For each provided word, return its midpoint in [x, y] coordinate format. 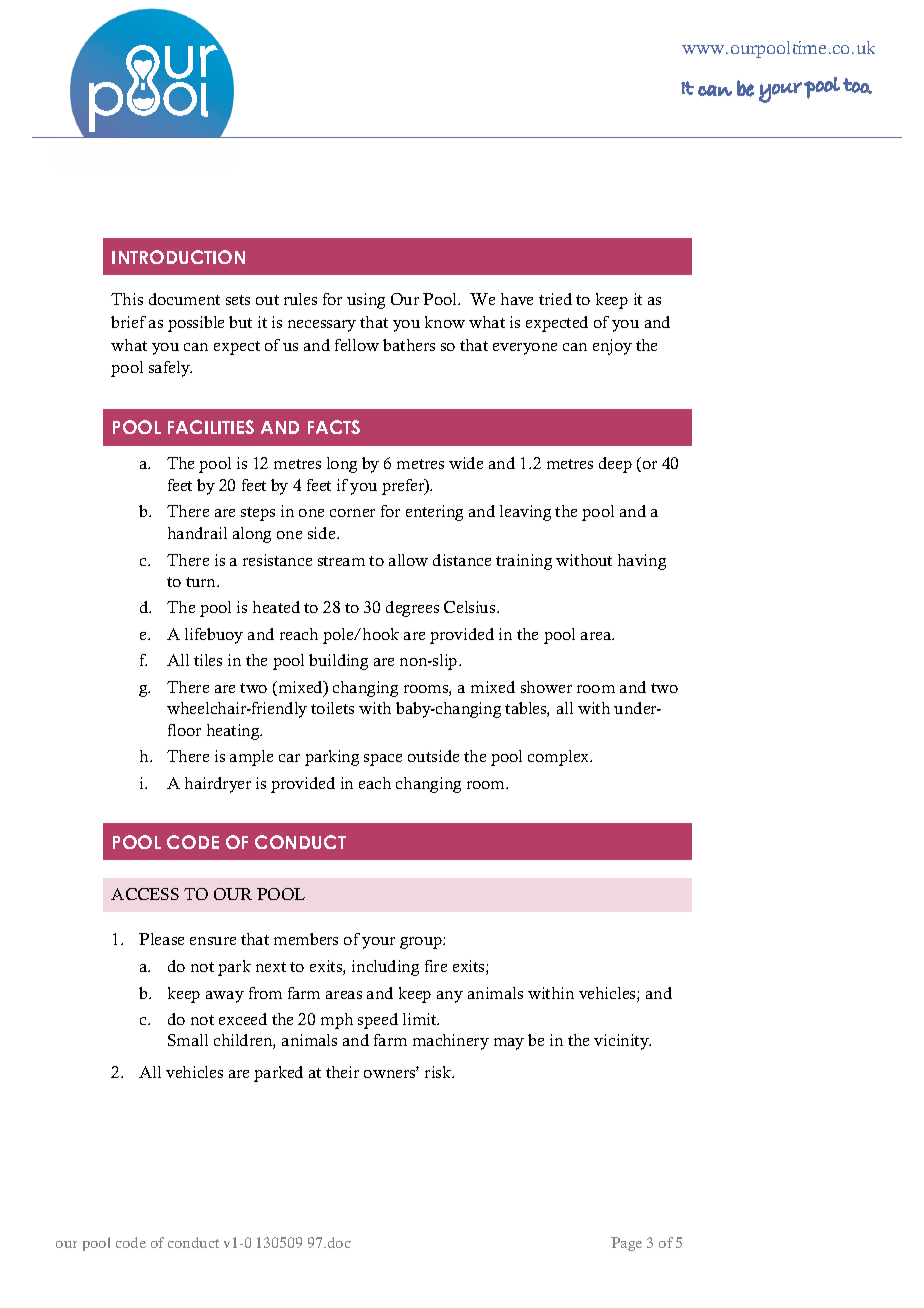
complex [560, 758]
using [366, 301]
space [383, 760]
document [184, 299]
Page [626, 1244]
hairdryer [218, 785]
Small [188, 1040]
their [342, 1072]
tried [555, 299]
